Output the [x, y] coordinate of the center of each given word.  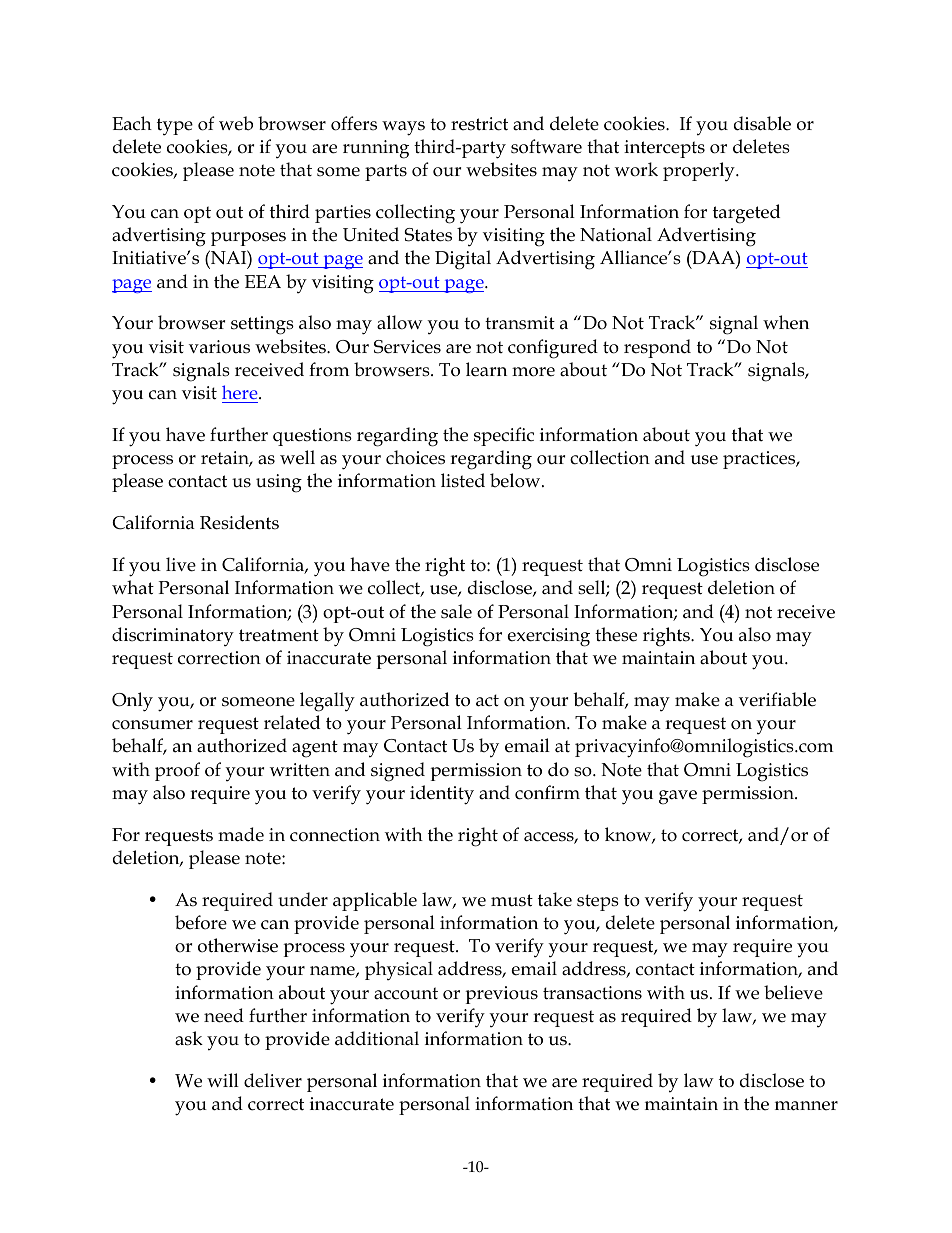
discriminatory [173, 637]
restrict [479, 124]
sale [456, 611]
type [175, 127]
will [223, 1080]
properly [700, 172]
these [616, 634]
